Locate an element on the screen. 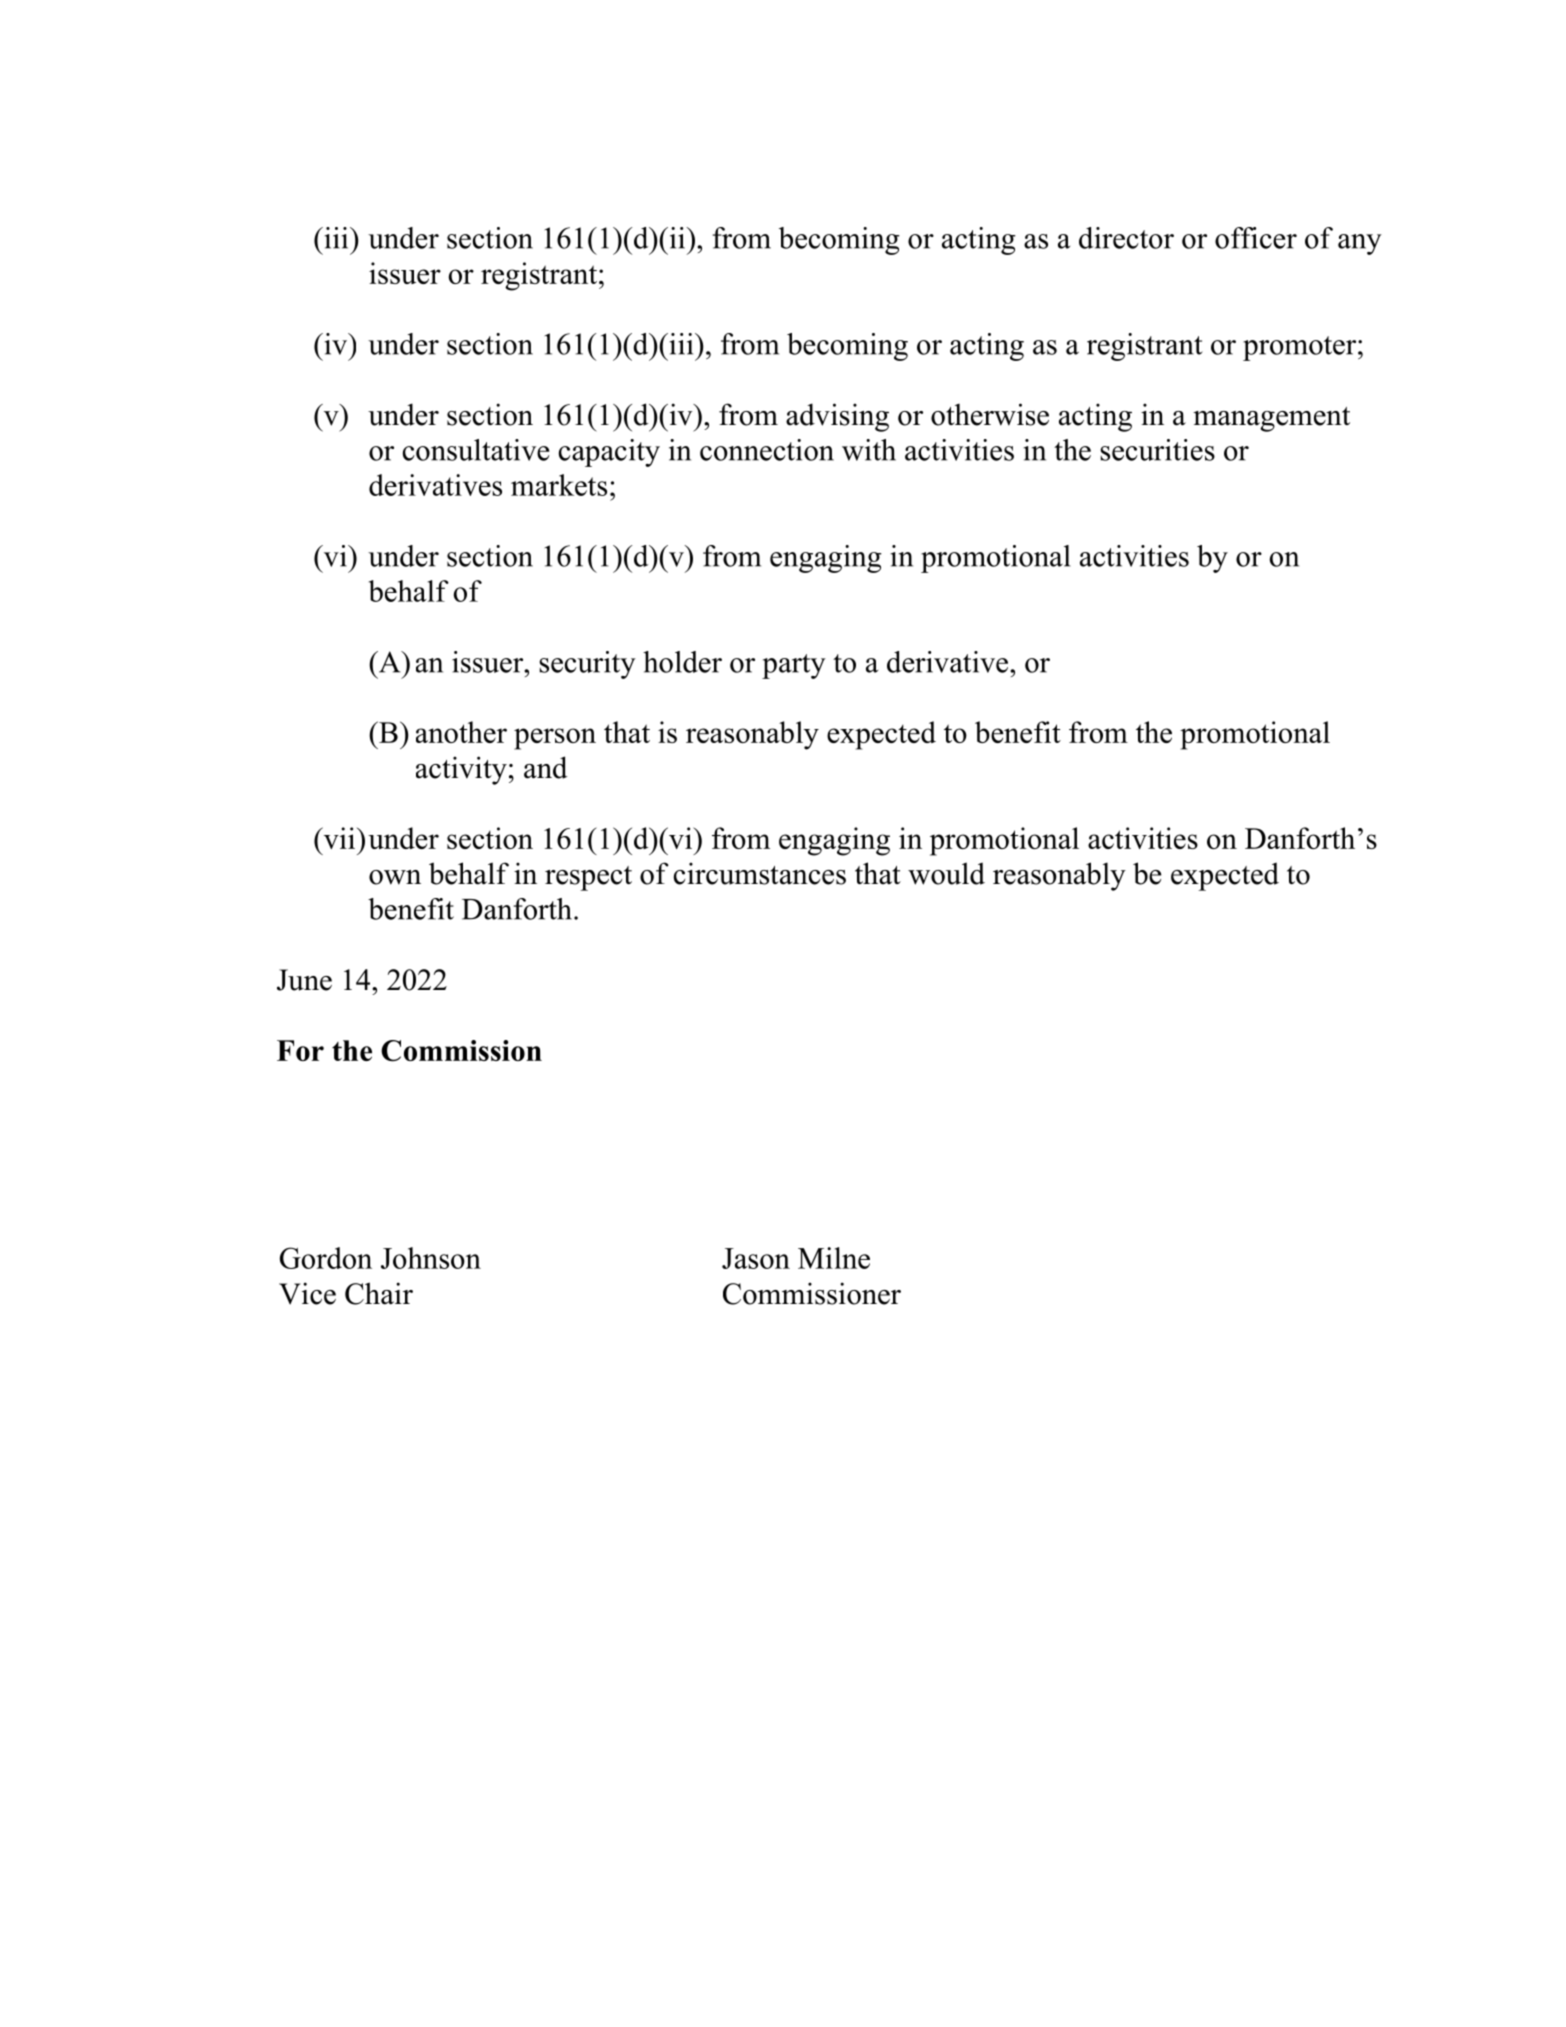  Milne is located at coordinates (834, 1258).
